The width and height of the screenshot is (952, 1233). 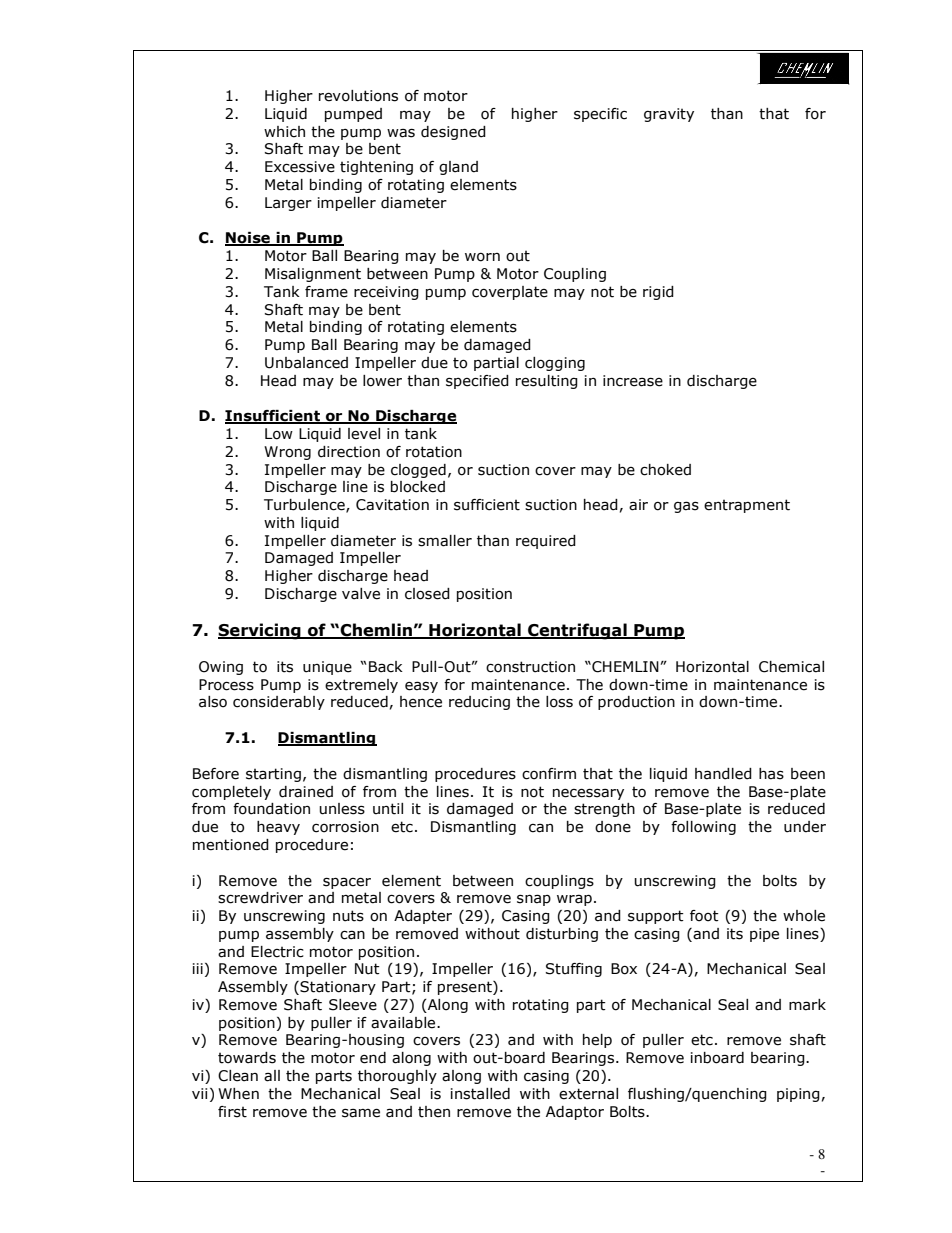 What do you see at coordinates (480, 1094) in the screenshot?
I see `installed` at bounding box center [480, 1094].
